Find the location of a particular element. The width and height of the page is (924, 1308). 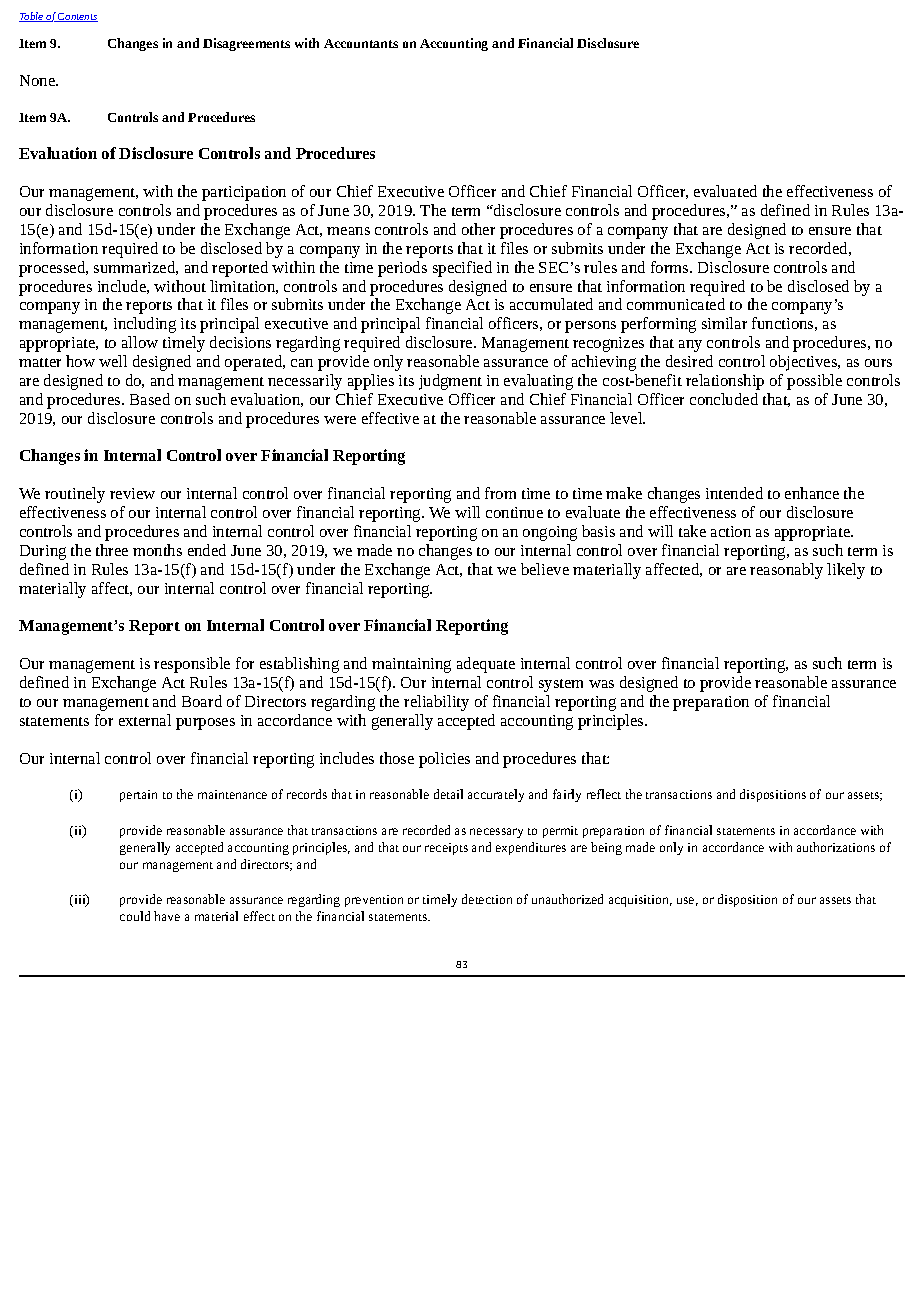

authorizations is located at coordinates (836, 847).
